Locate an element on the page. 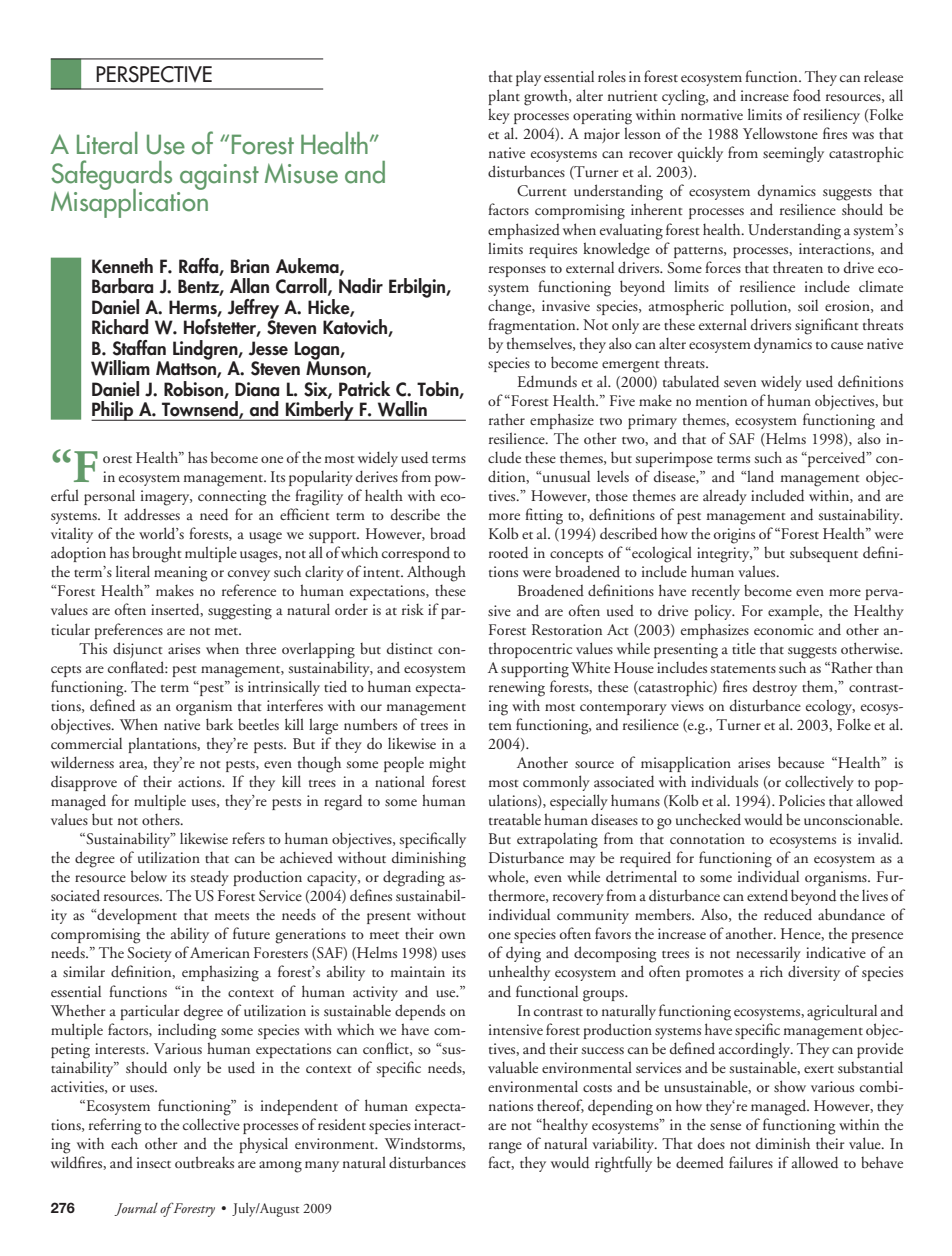  treatable is located at coordinates (515, 819).
